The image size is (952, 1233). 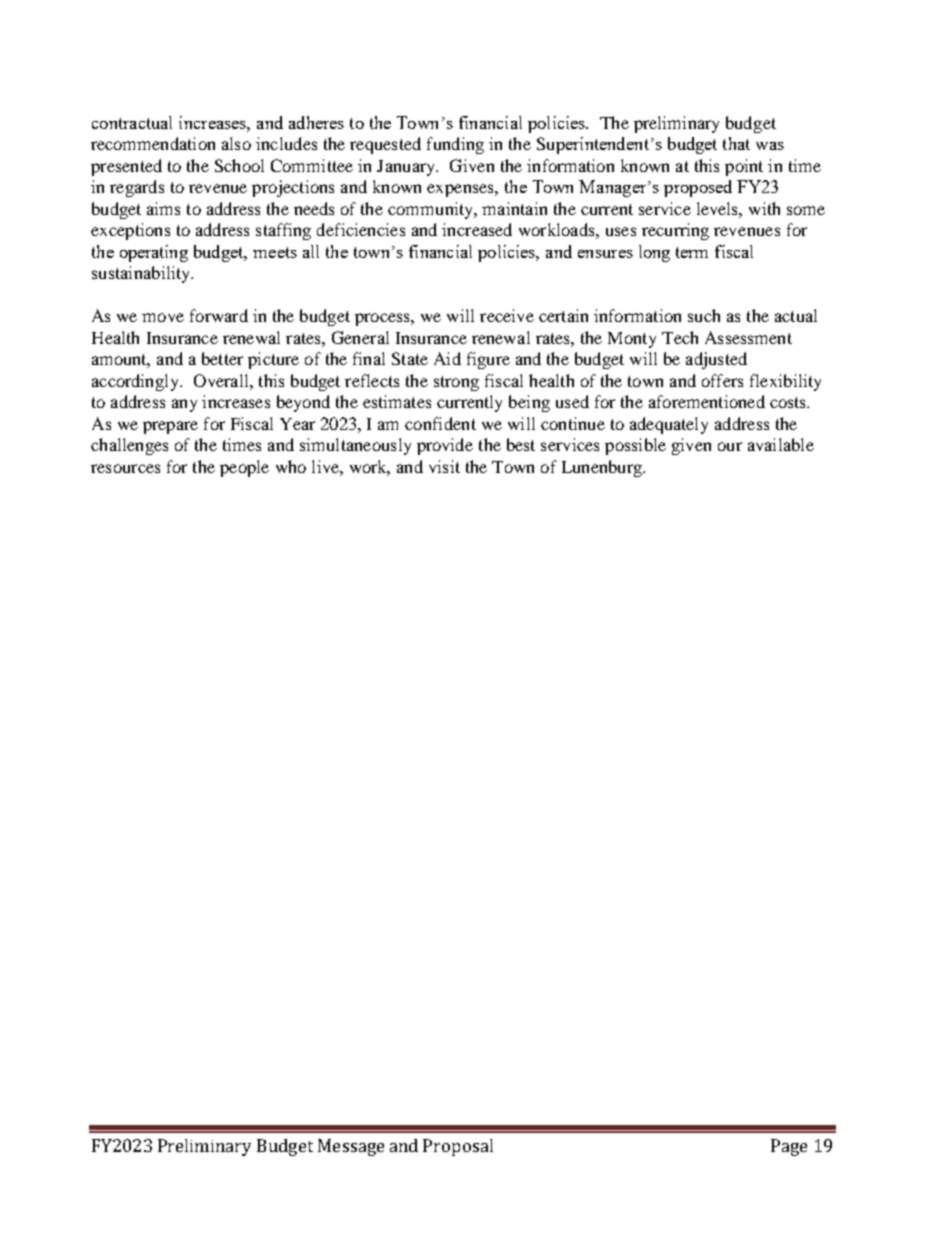 What do you see at coordinates (444, 466) in the document?
I see `visit` at bounding box center [444, 466].
